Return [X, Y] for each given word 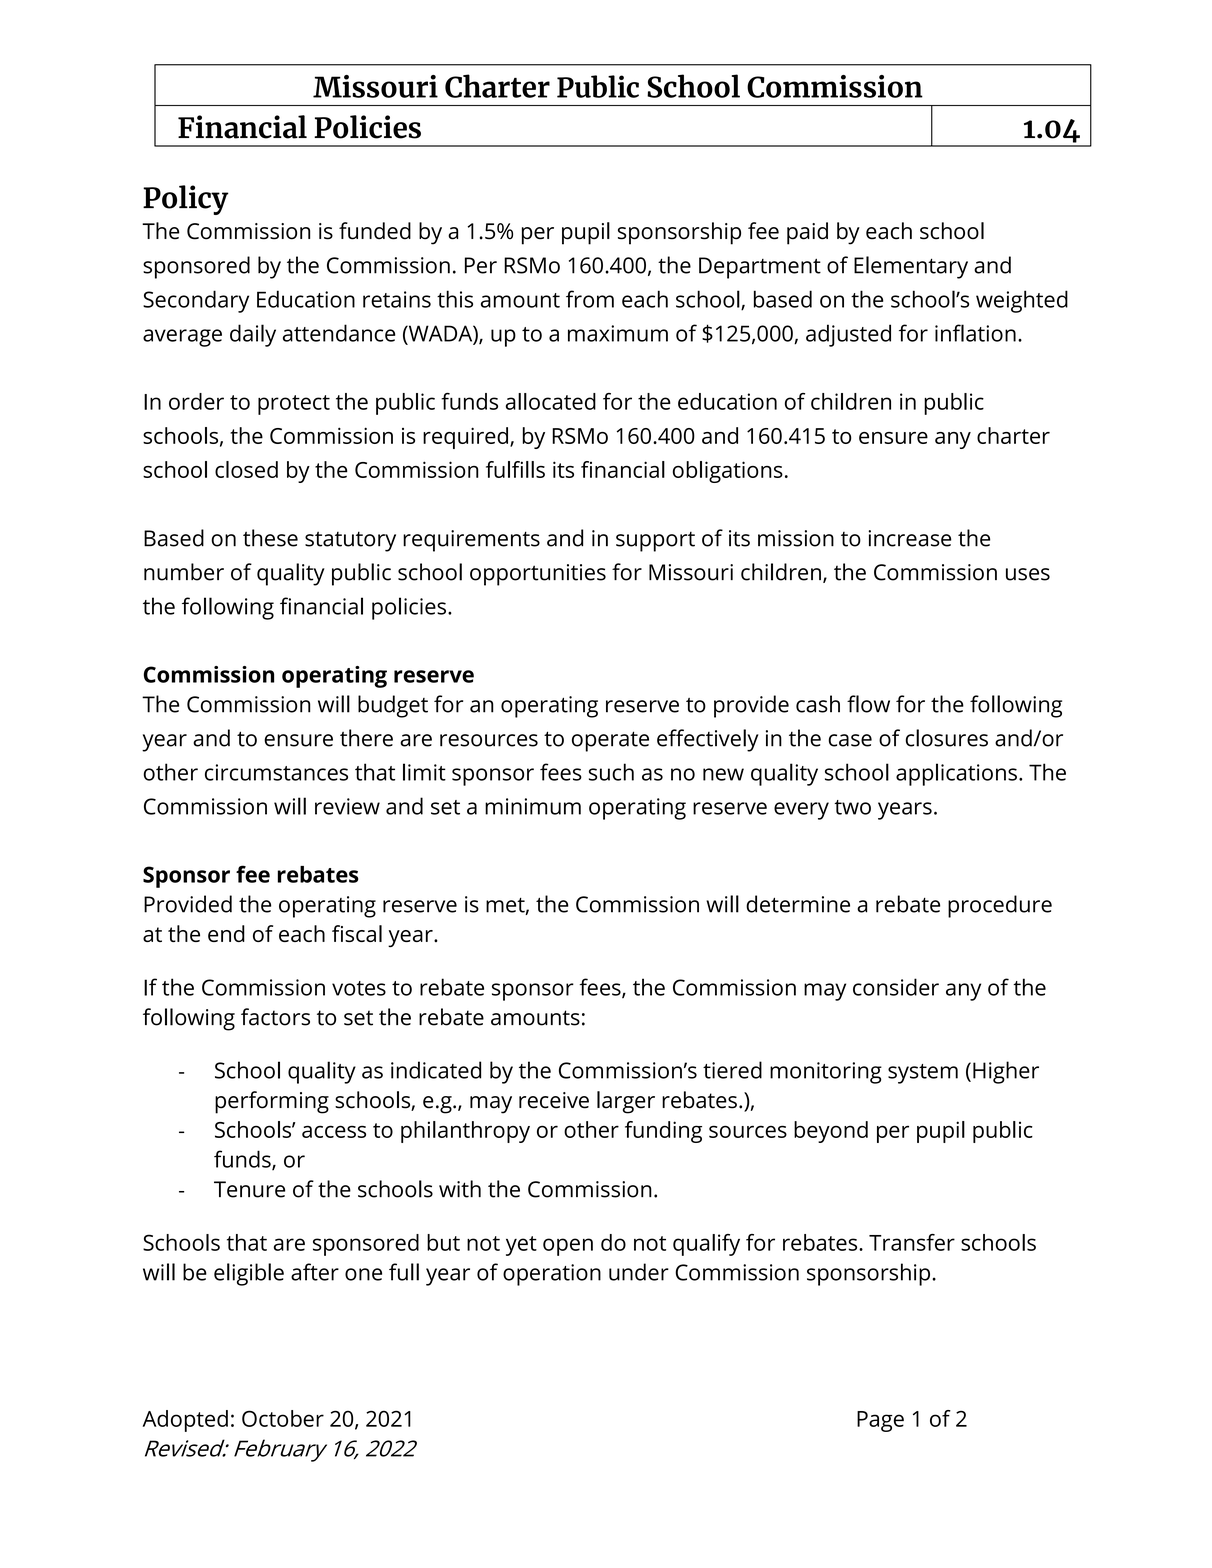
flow [868, 704]
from [590, 299]
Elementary [911, 267]
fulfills [515, 469]
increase [909, 538]
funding [663, 1132]
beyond [831, 1132]
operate [610, 741]
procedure [1000, 906]
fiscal [357, 933]
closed [246, 469]
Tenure [249, 1189]
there [366, 738]
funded [375, 231]
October [283, 1418]
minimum [533, 806]
